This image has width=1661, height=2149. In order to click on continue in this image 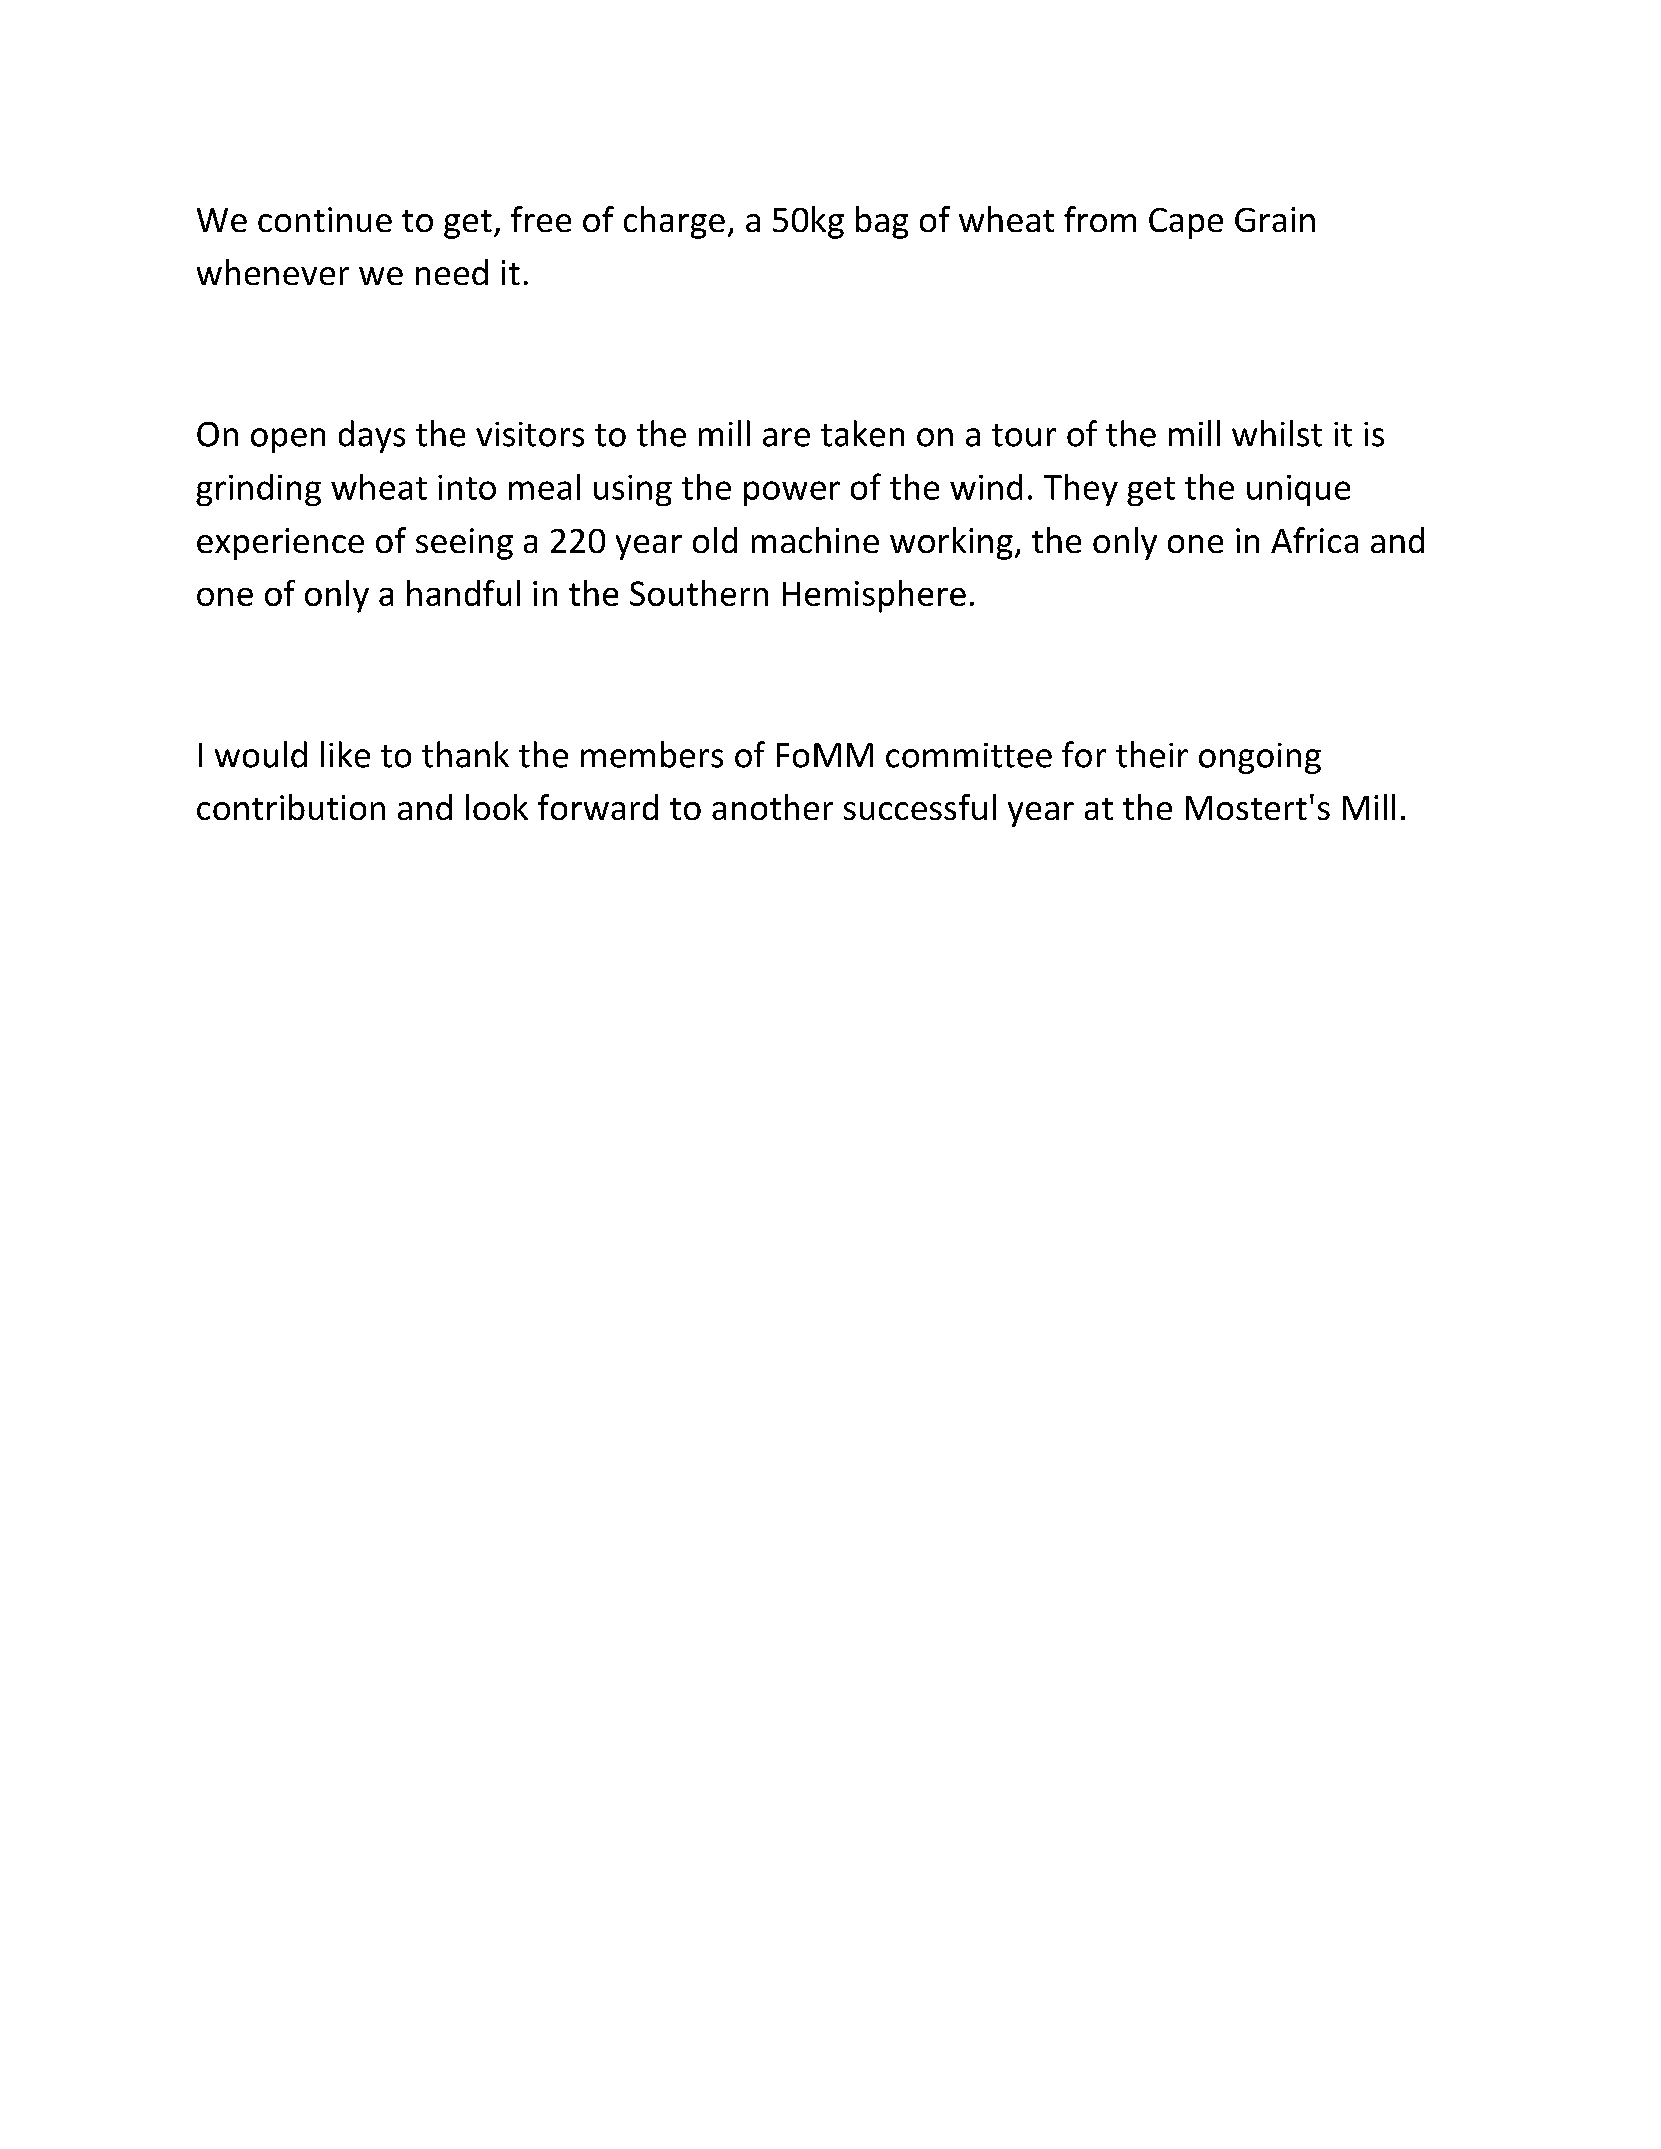, I will do `click(325, 219)`.
